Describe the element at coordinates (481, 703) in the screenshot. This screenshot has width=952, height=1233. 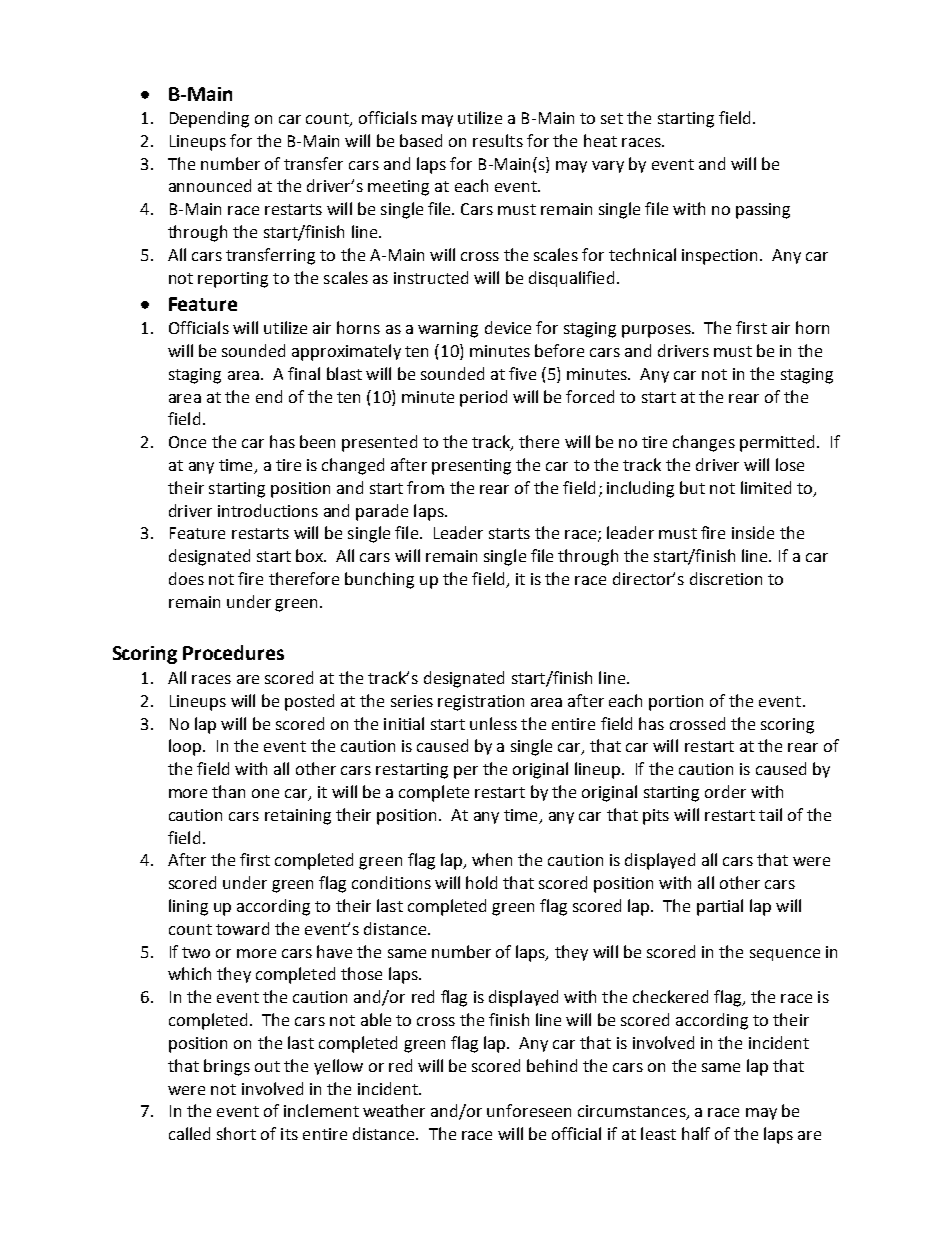
I see `registration` at that location.
